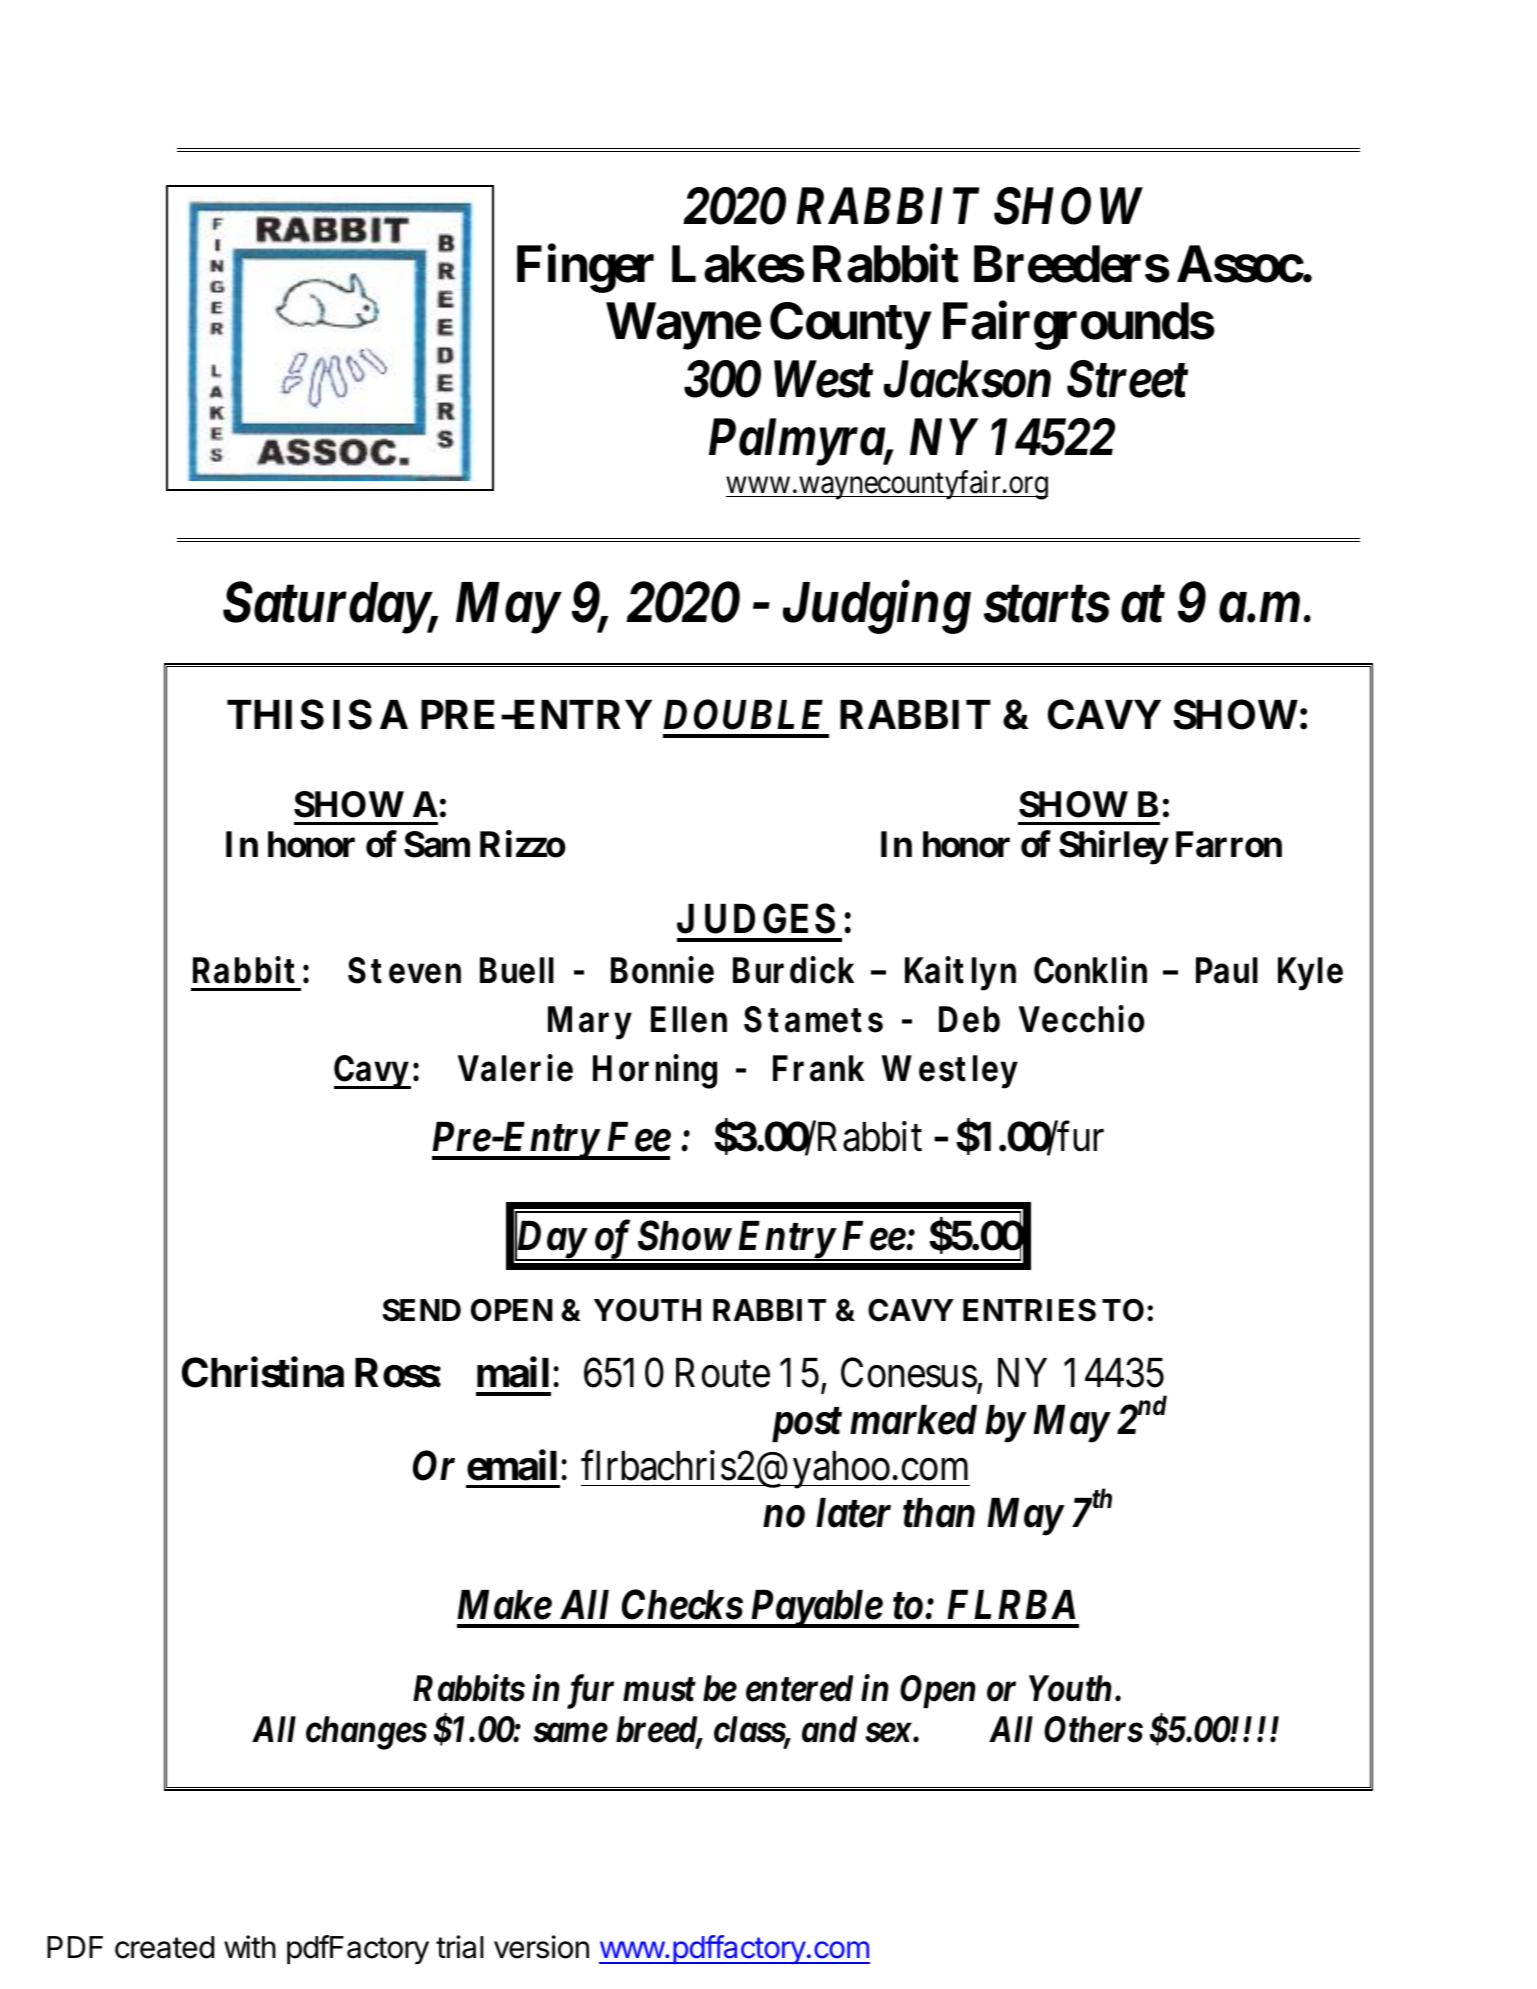 The width and height of the screenshot is (1537, 1989). What do you see at coordinates (263, 1373) in the screenshot?
I see `Christina` at bounding box center [263, 1373].
